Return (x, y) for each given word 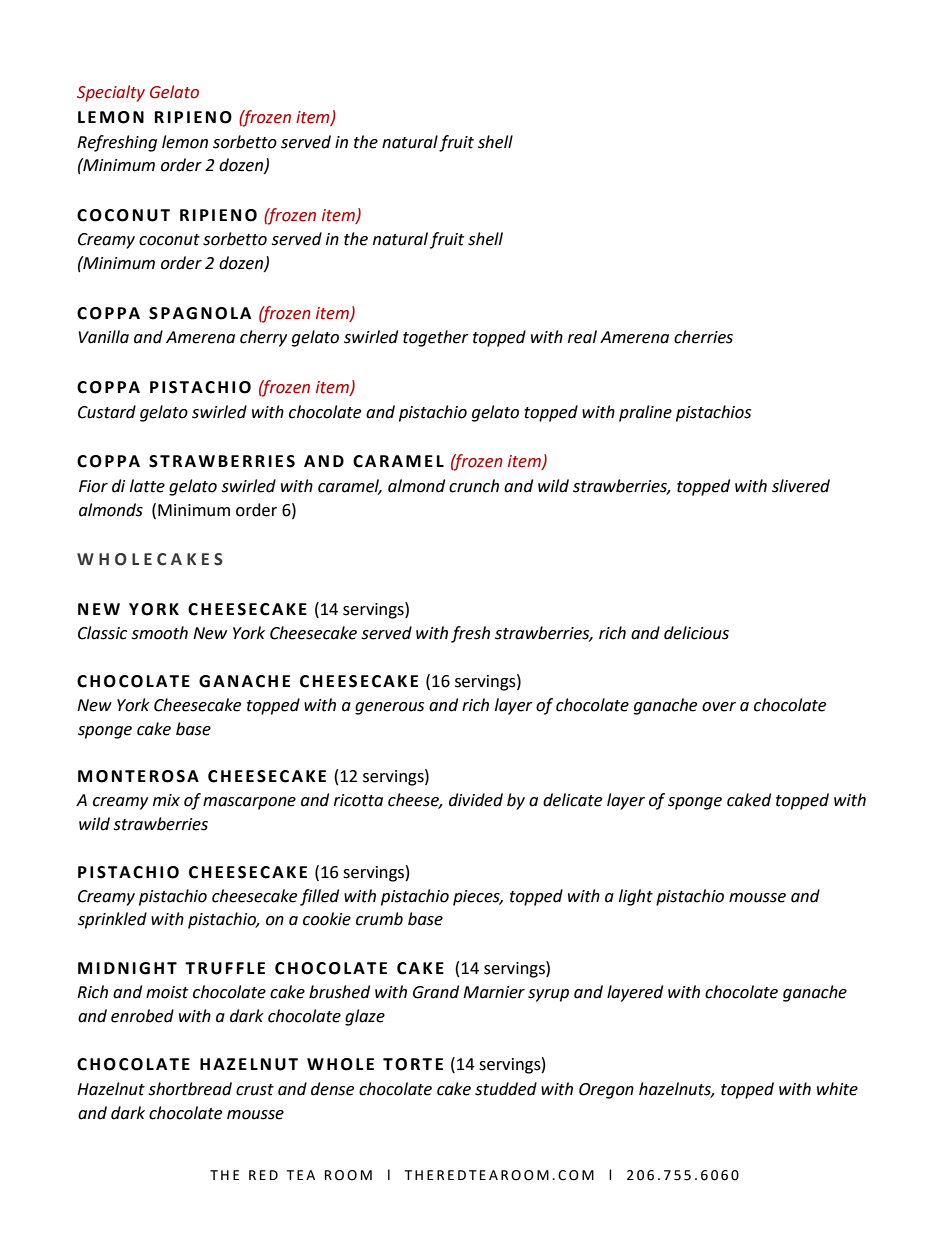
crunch (474, 486)
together (436, 338)
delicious (696, 633)
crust (255, 1090)
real (582, 337)
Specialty (111, 93)
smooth (159, 633)
